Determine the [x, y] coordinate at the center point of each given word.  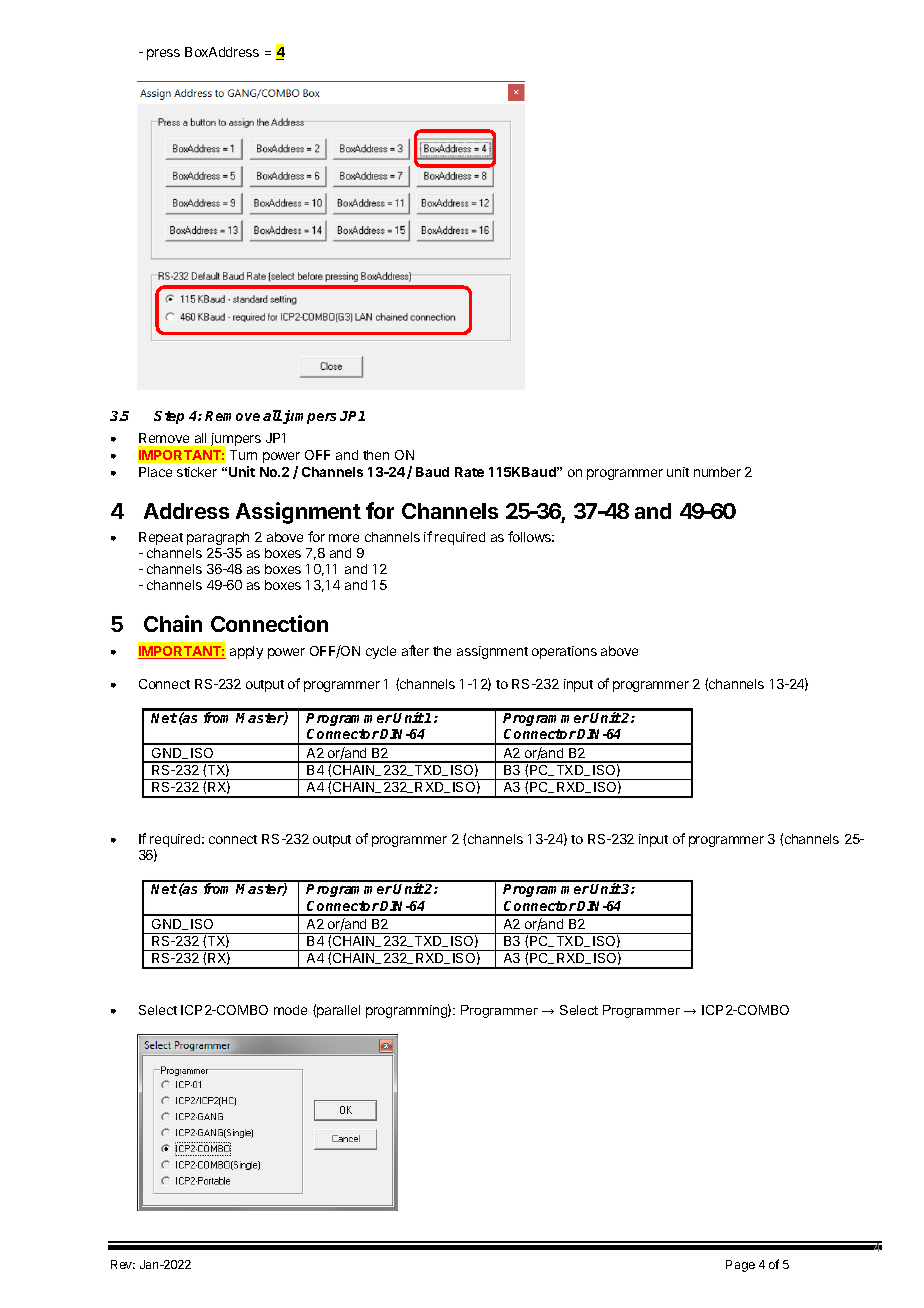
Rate [469, 472]
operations [564, 652]
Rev [123, 1264]
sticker [197, 472]
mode [290, 1010]
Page [740, 1266]
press [163, 54]
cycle [381, 652]
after [415, 650]
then [376, 455]
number [717, 472]
